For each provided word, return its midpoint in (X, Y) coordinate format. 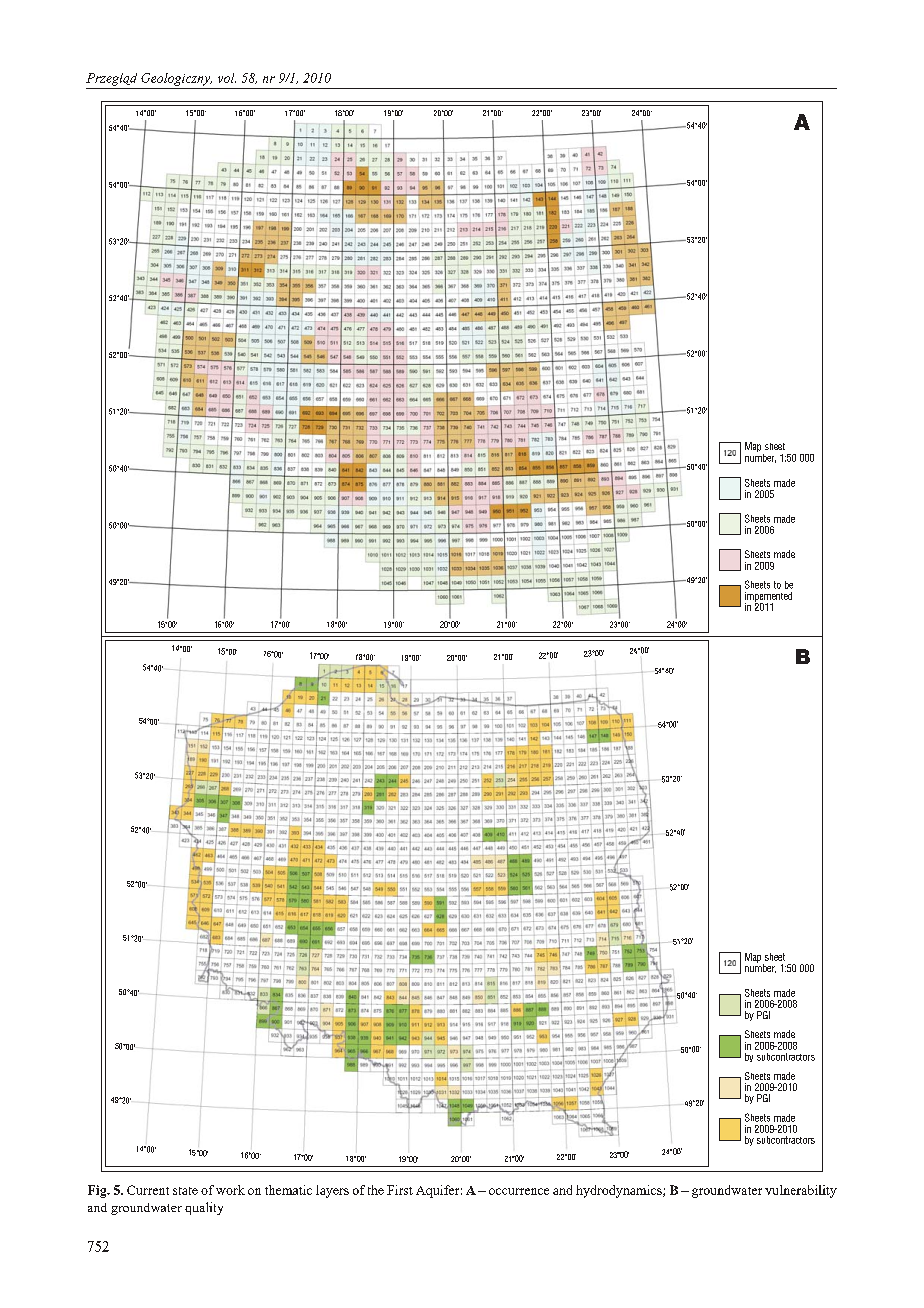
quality (204, 1208)
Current (148, 1190)
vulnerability (801, 1191)
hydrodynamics (620, 1191)
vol (227, 78)
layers (332, 1191)
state (185, 1191)
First (400, 1190)
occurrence (519, 1191)
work (230, 1190)
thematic (288, 1190)
